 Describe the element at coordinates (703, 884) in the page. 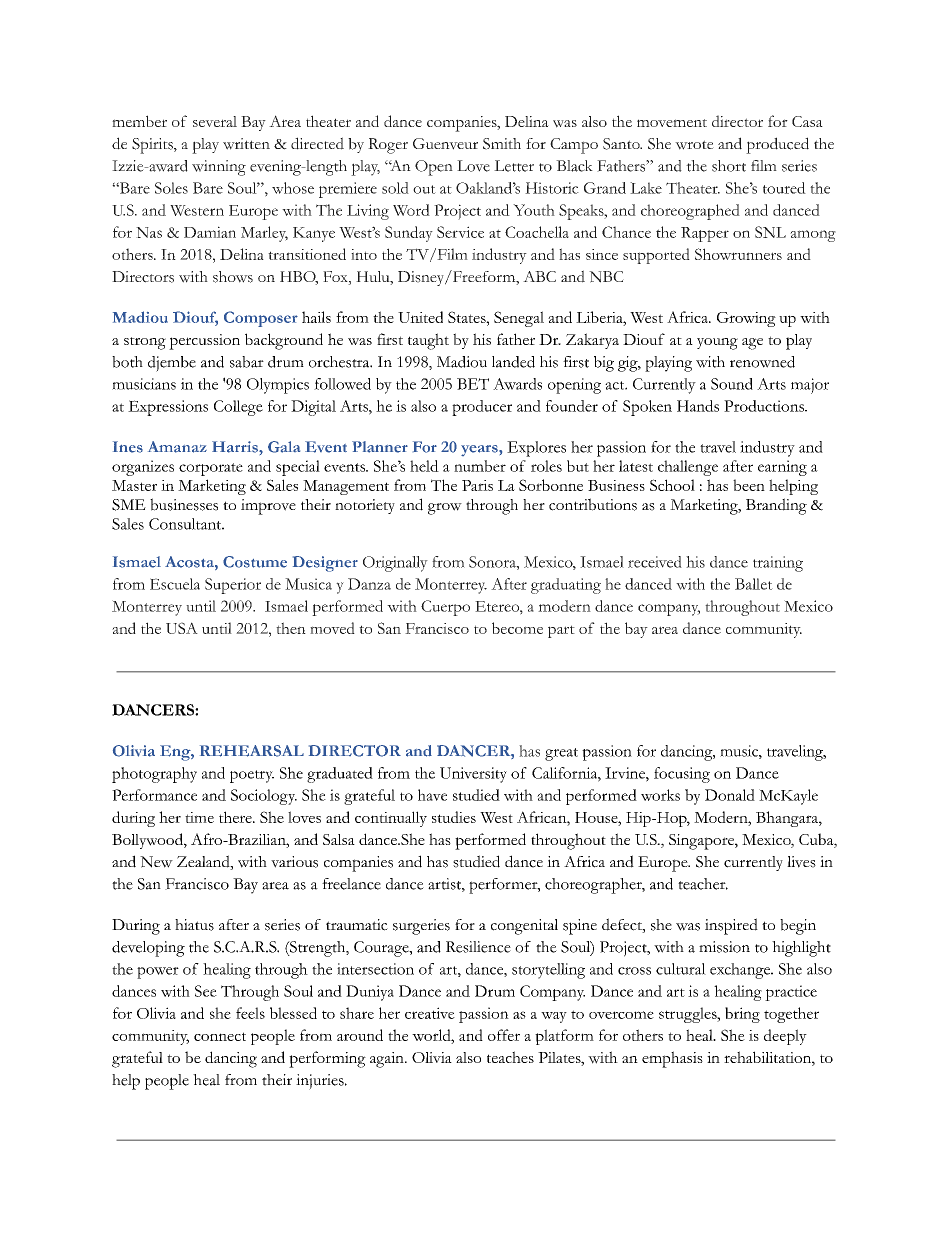

I see `teacher` at that location.
